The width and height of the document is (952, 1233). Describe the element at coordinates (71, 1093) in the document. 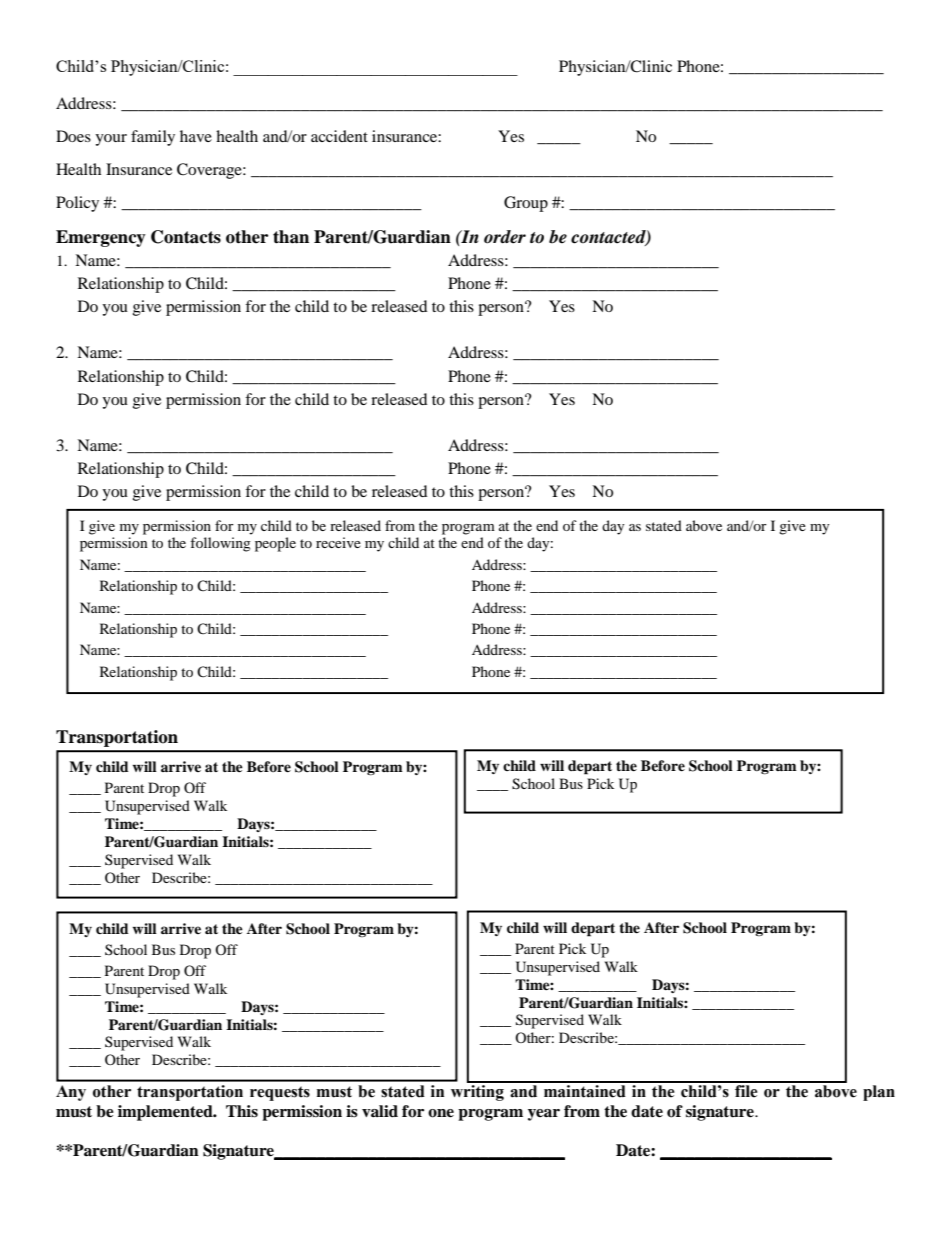

I see `Any` at that location.
